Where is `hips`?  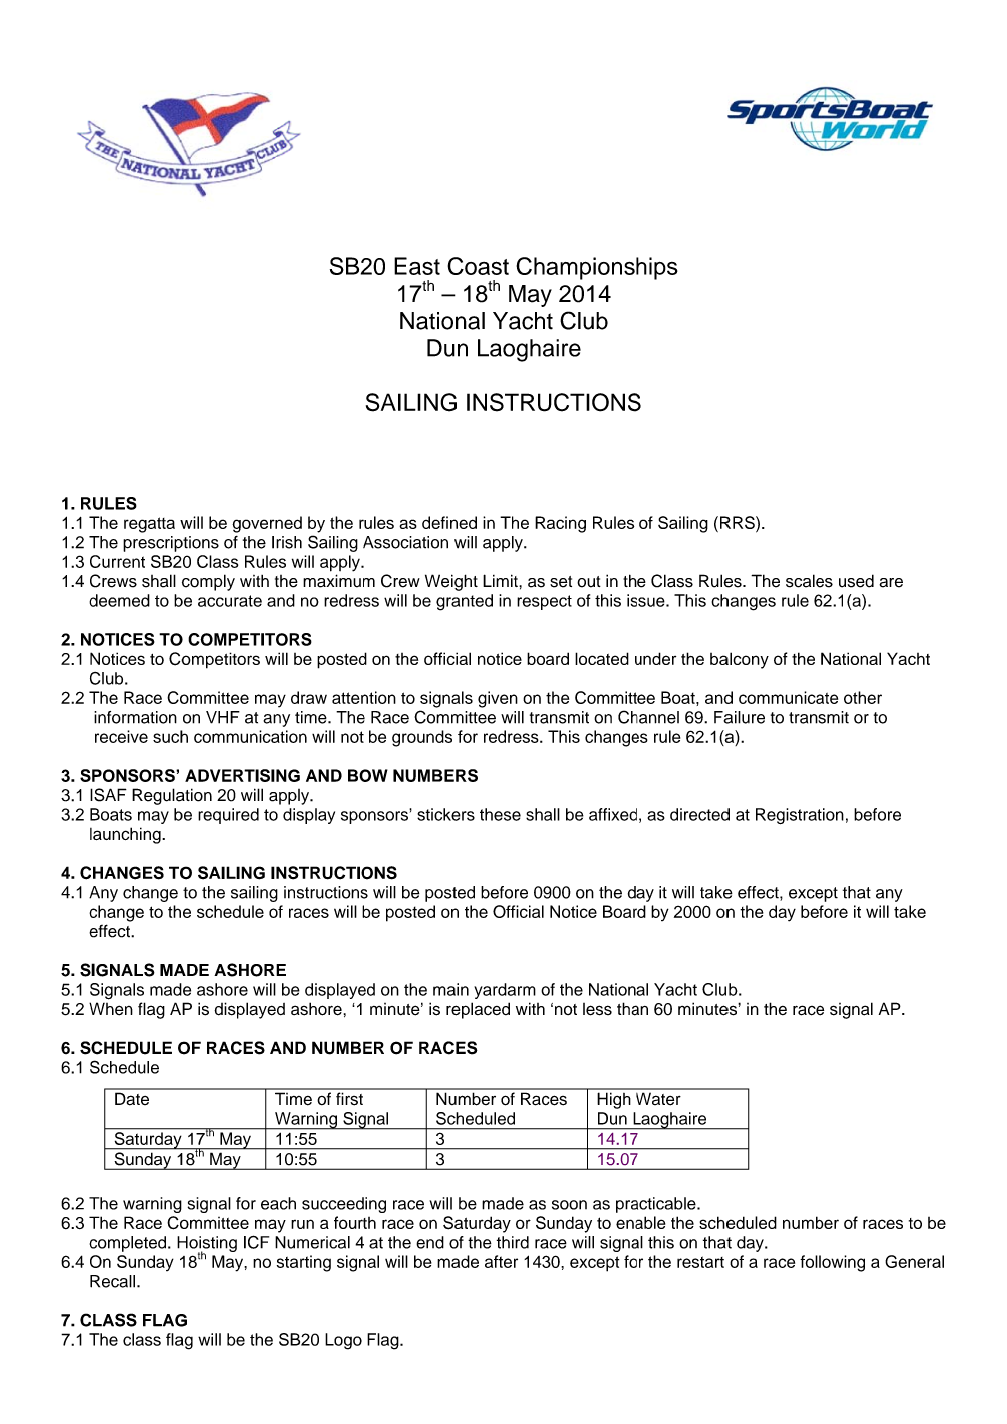 hips is located at coordinates (657, 268).
